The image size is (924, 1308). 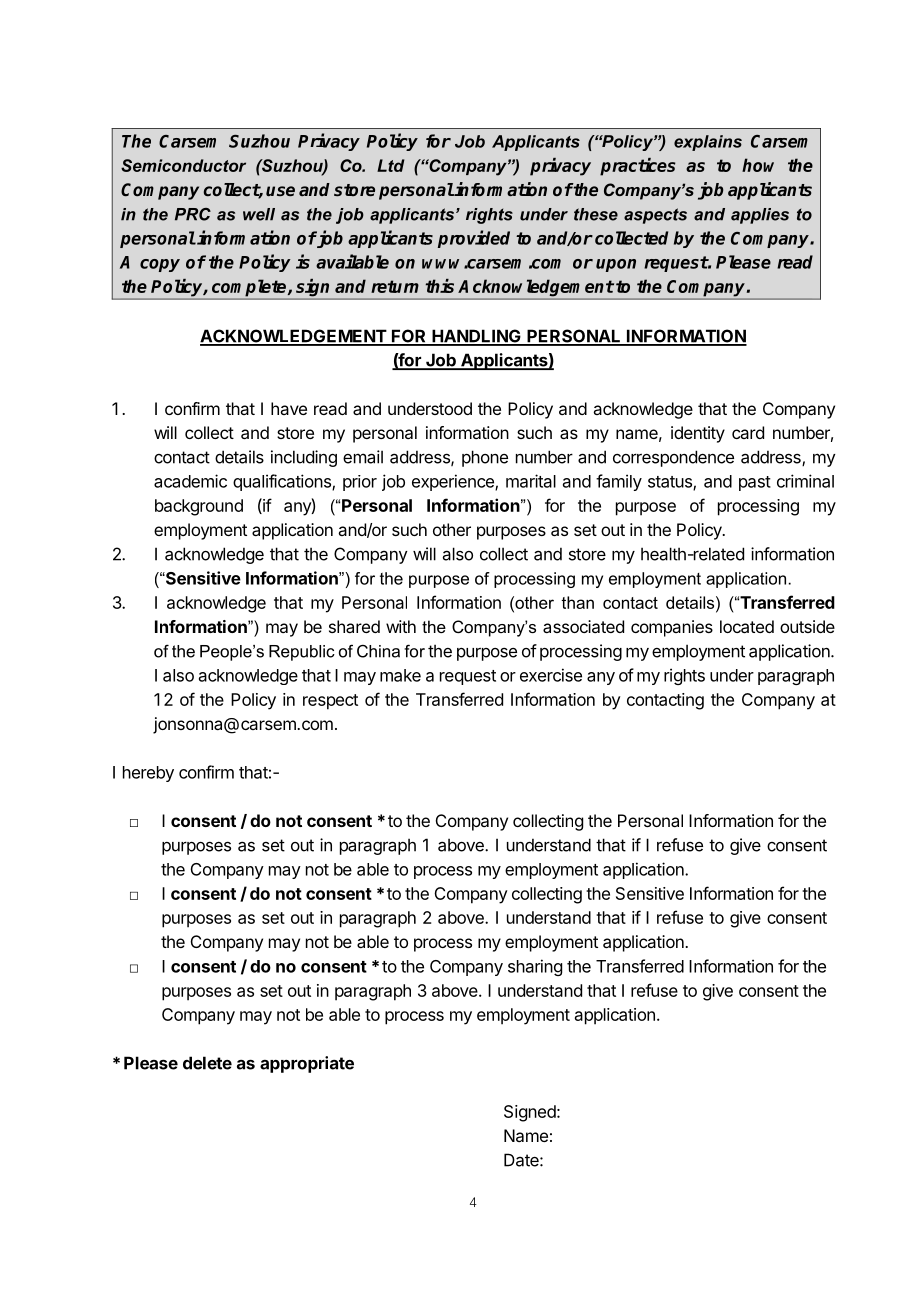 I want to click on exercise, so click(x=551, y=675).
